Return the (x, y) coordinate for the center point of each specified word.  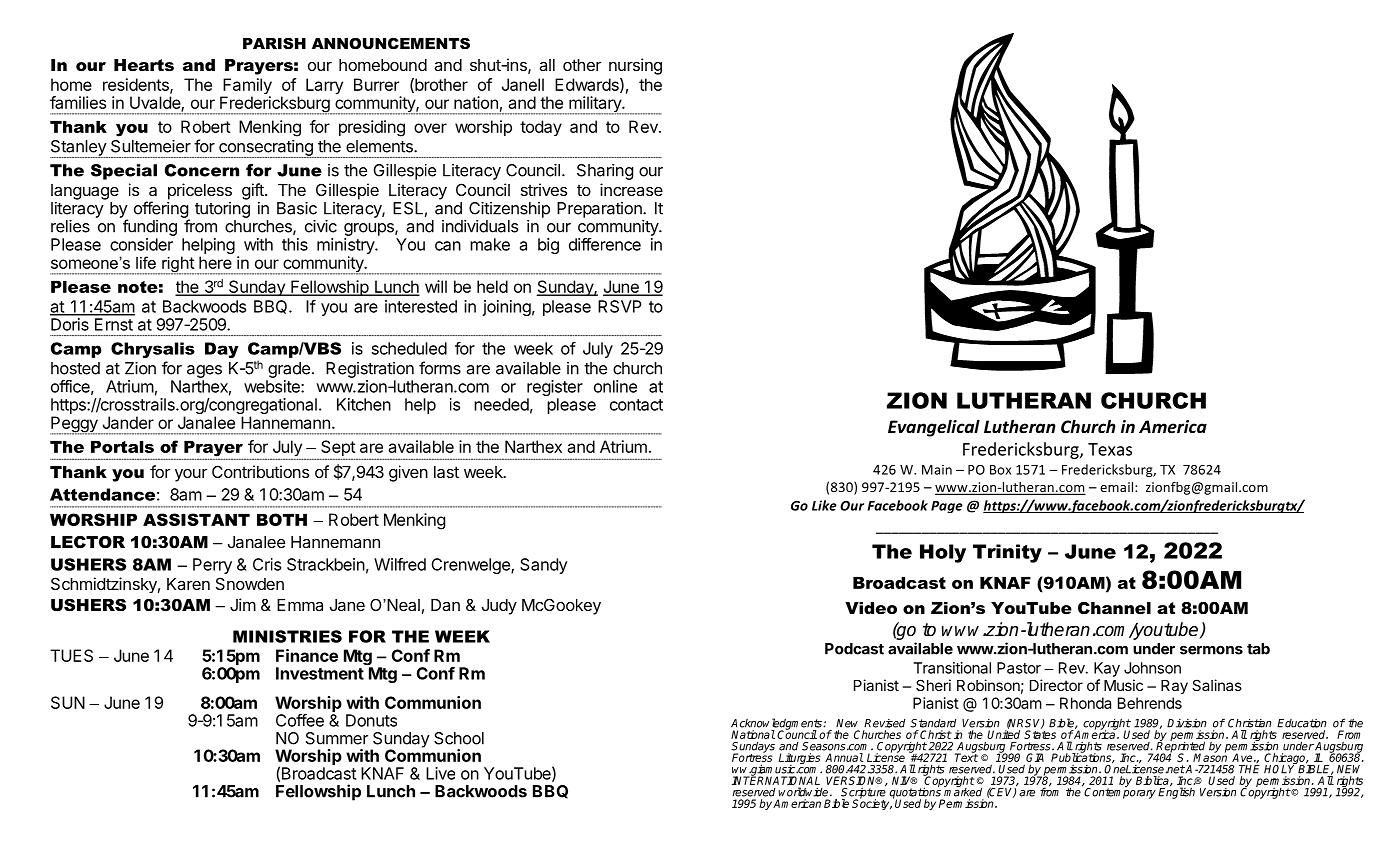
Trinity (1007, 553)
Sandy (543, 566)
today (541, 128)
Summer (337, 738)
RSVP (620, 306)
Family (246, 87)
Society (872, 803)
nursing (635, 66)
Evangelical (934, 428)
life (146, 262)
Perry (212, 566)
